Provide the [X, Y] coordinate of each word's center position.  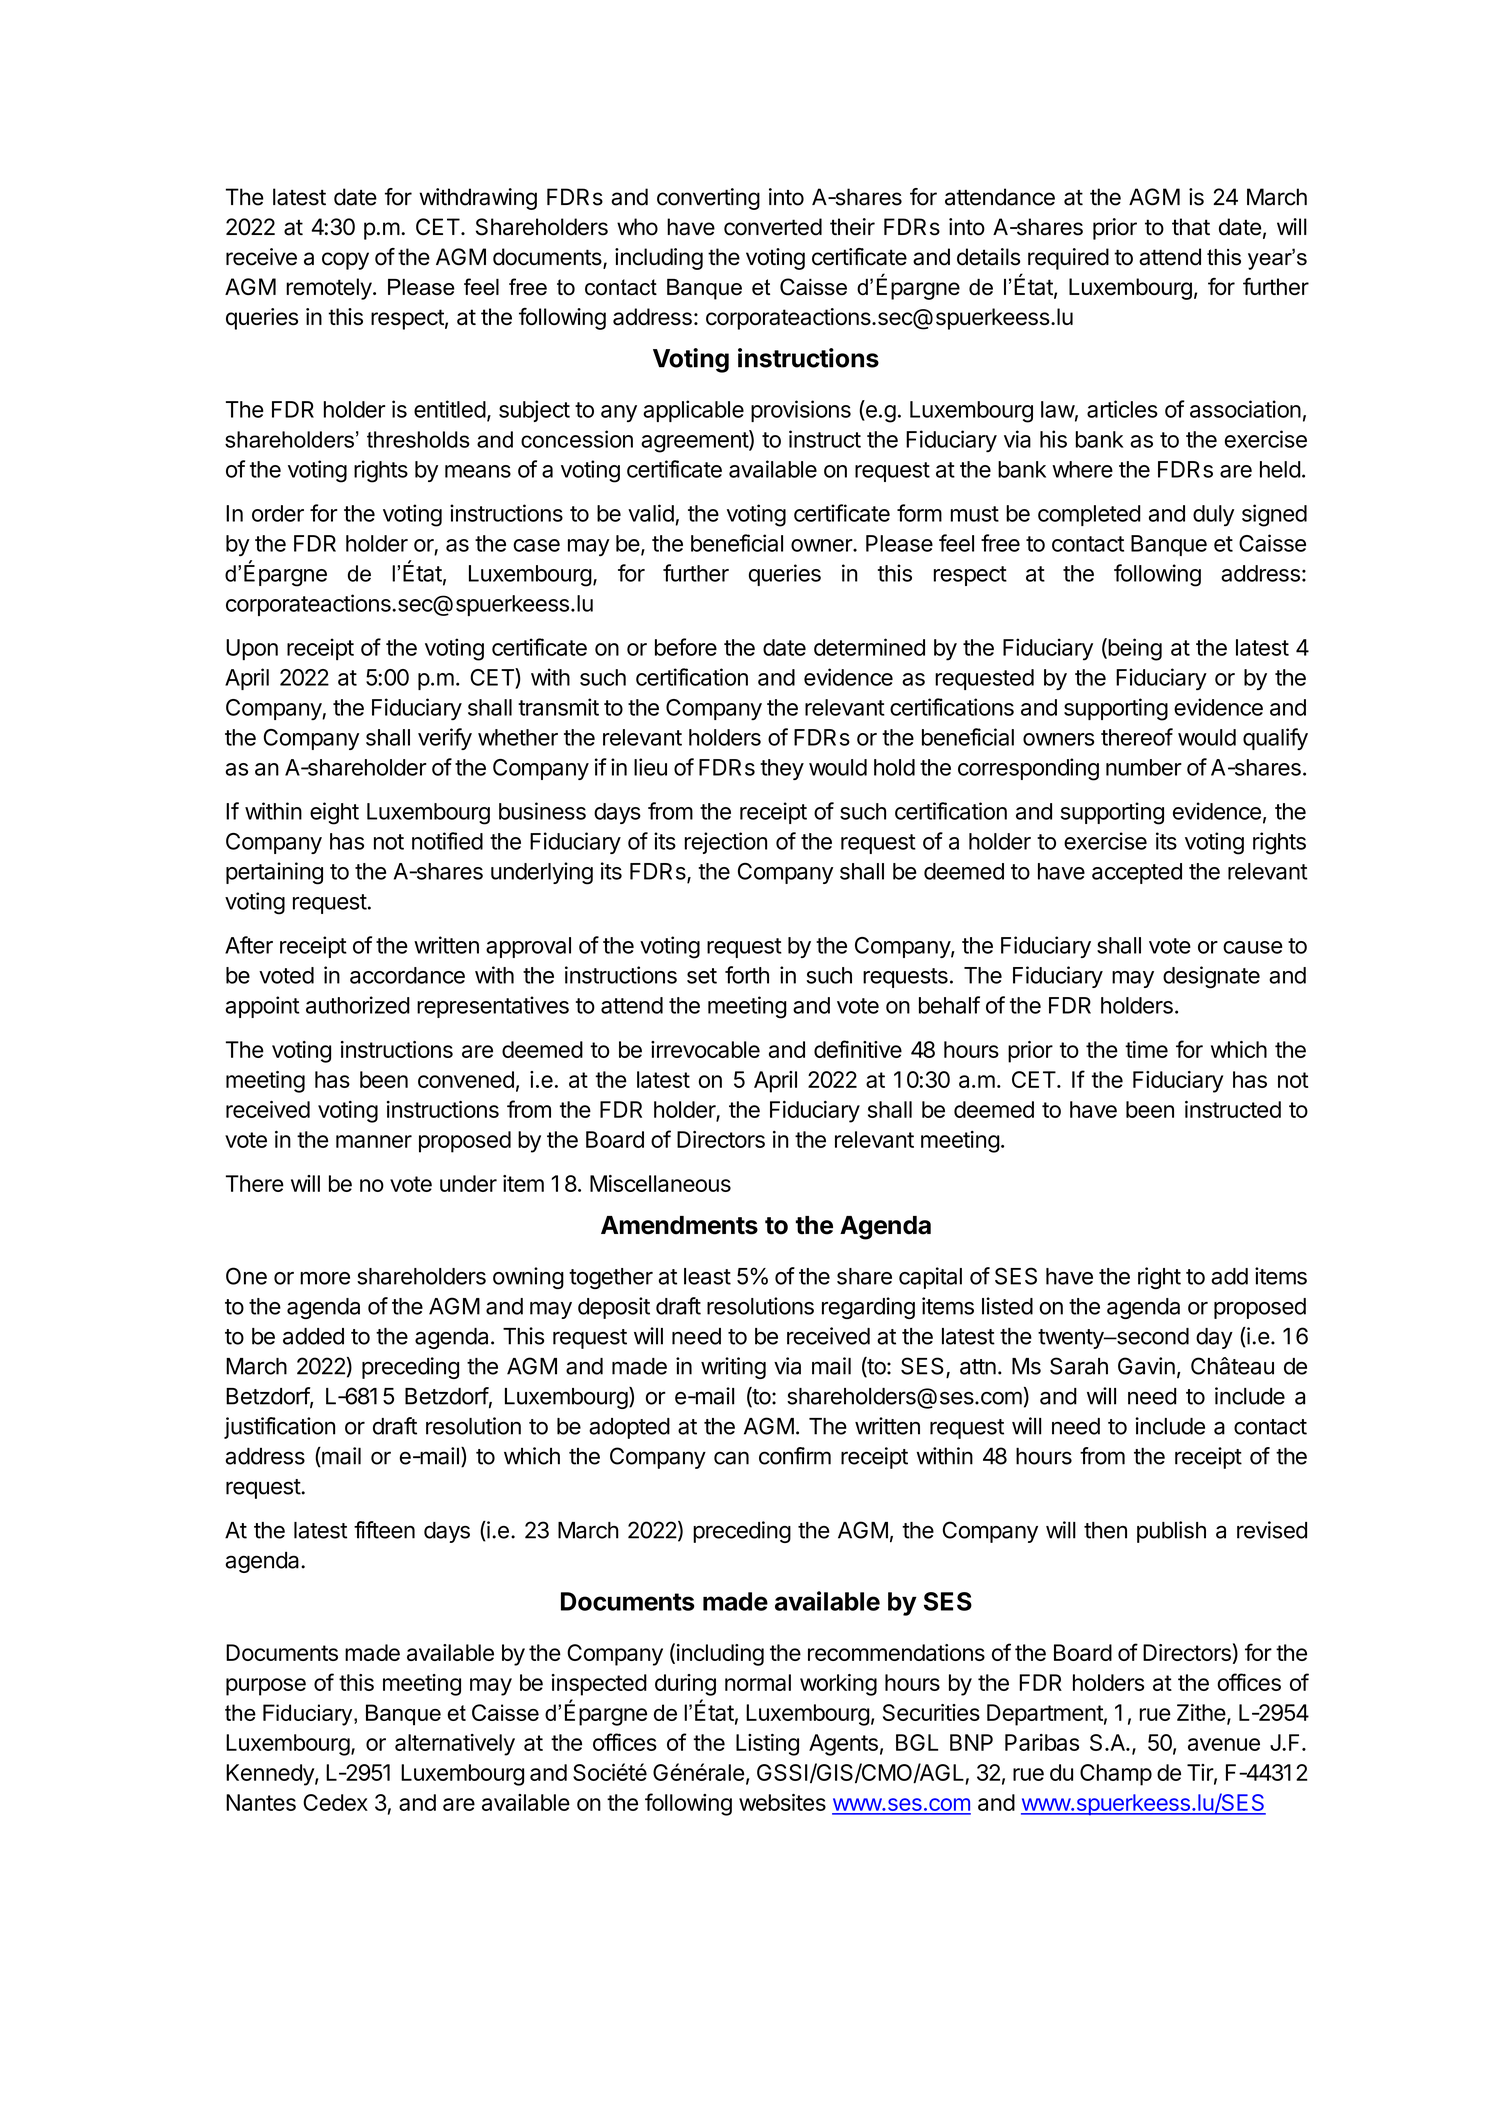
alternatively [455, 1745]
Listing [767, 1745]
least [707, 1276]
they [782, 769]
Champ [1116, 1775]
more [325, 1278]
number [1144, 767]
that [1191, 227]
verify [445, 739]
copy [345, 261]
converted [773, 227]
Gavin [1146, 1366]
